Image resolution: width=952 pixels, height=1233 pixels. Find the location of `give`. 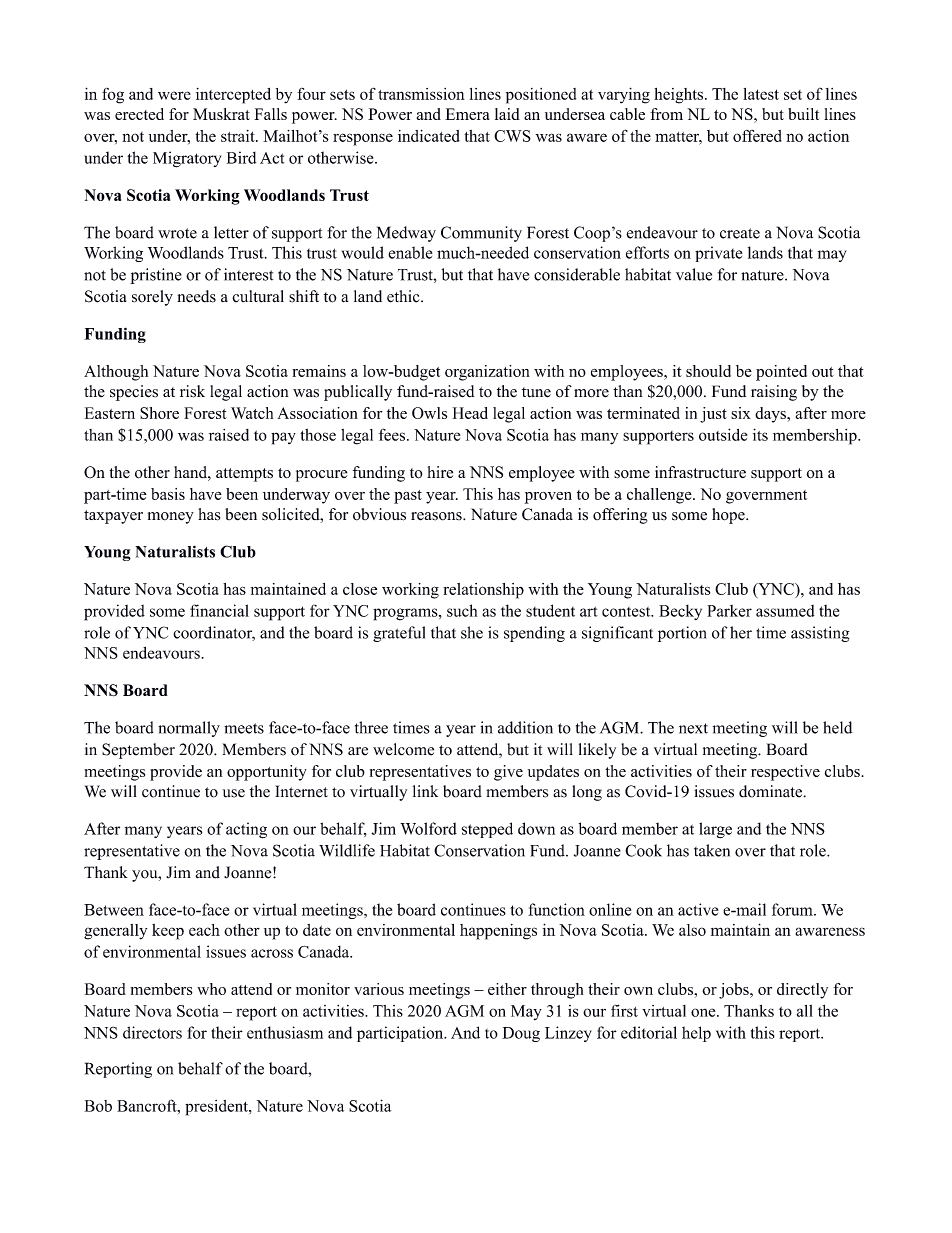

give is located at coordinates (508, 773).
